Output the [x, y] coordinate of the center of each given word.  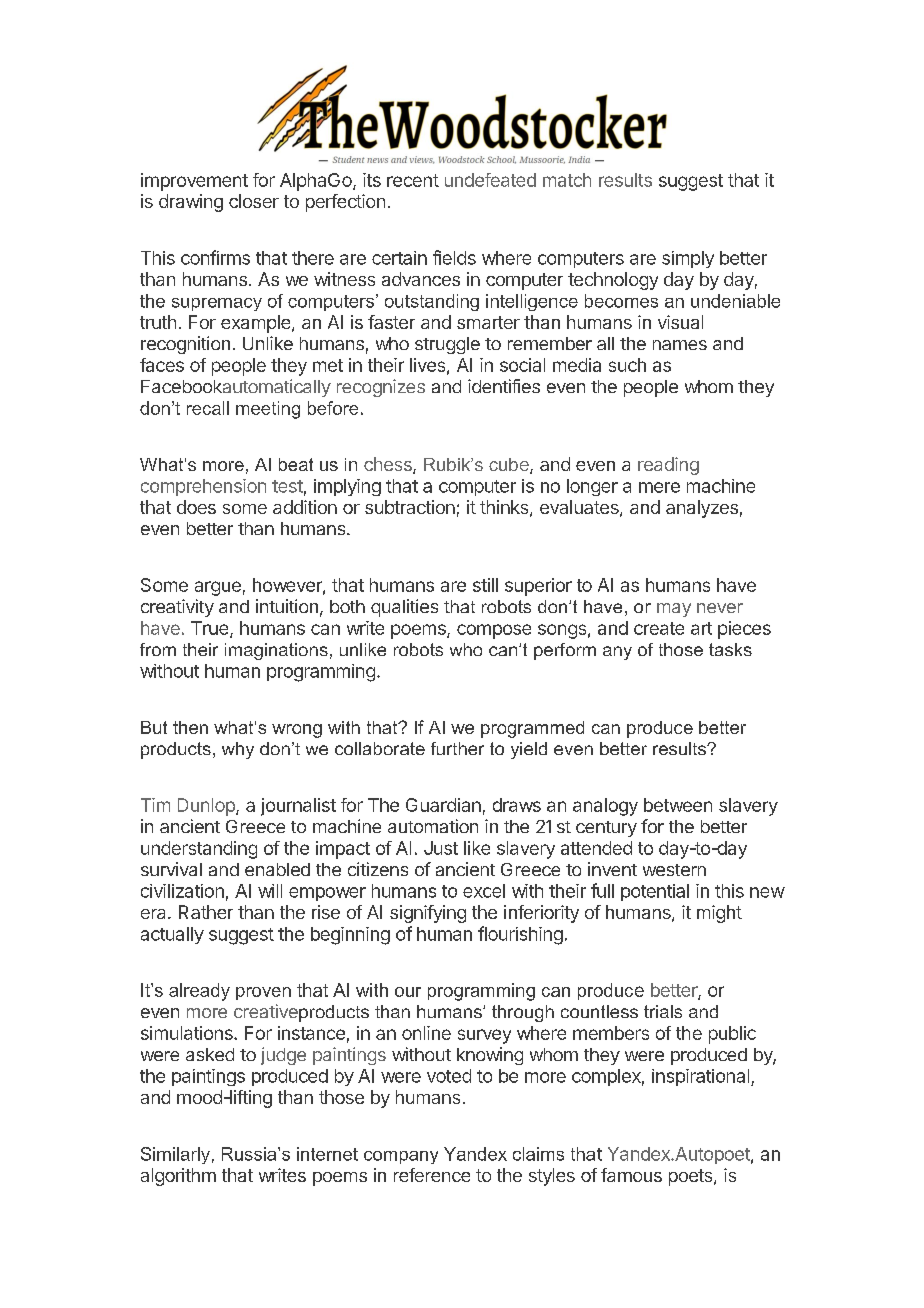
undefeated [490, 180]
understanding [199, 850]
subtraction [410, 507]
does [196, 507]
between [678, 805]
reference [432, 1175]
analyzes [702, 509]
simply [688, 259]
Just [441, 848]
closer [254, 201]
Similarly [175, 1155]
